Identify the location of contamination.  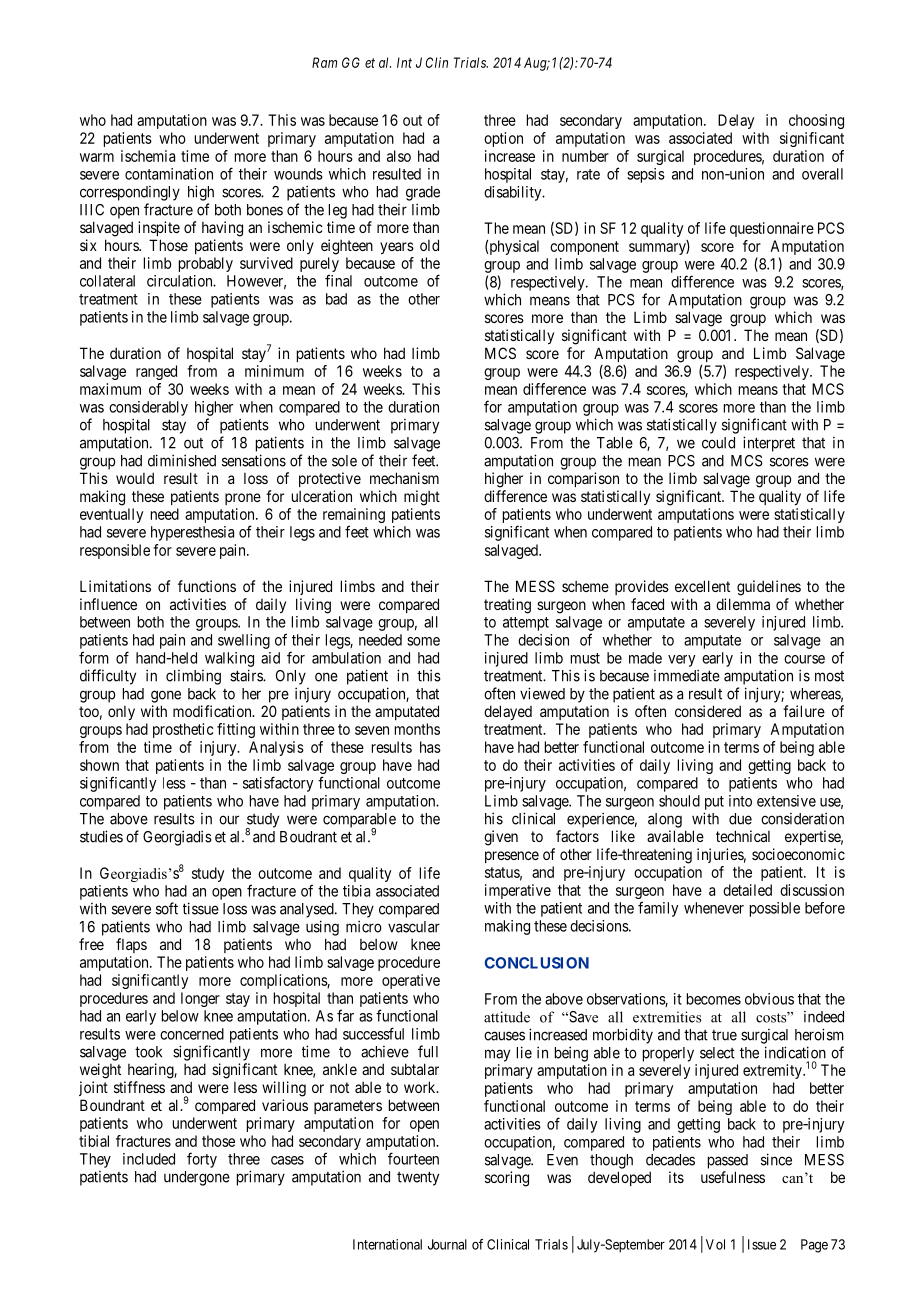
(169, 174).
